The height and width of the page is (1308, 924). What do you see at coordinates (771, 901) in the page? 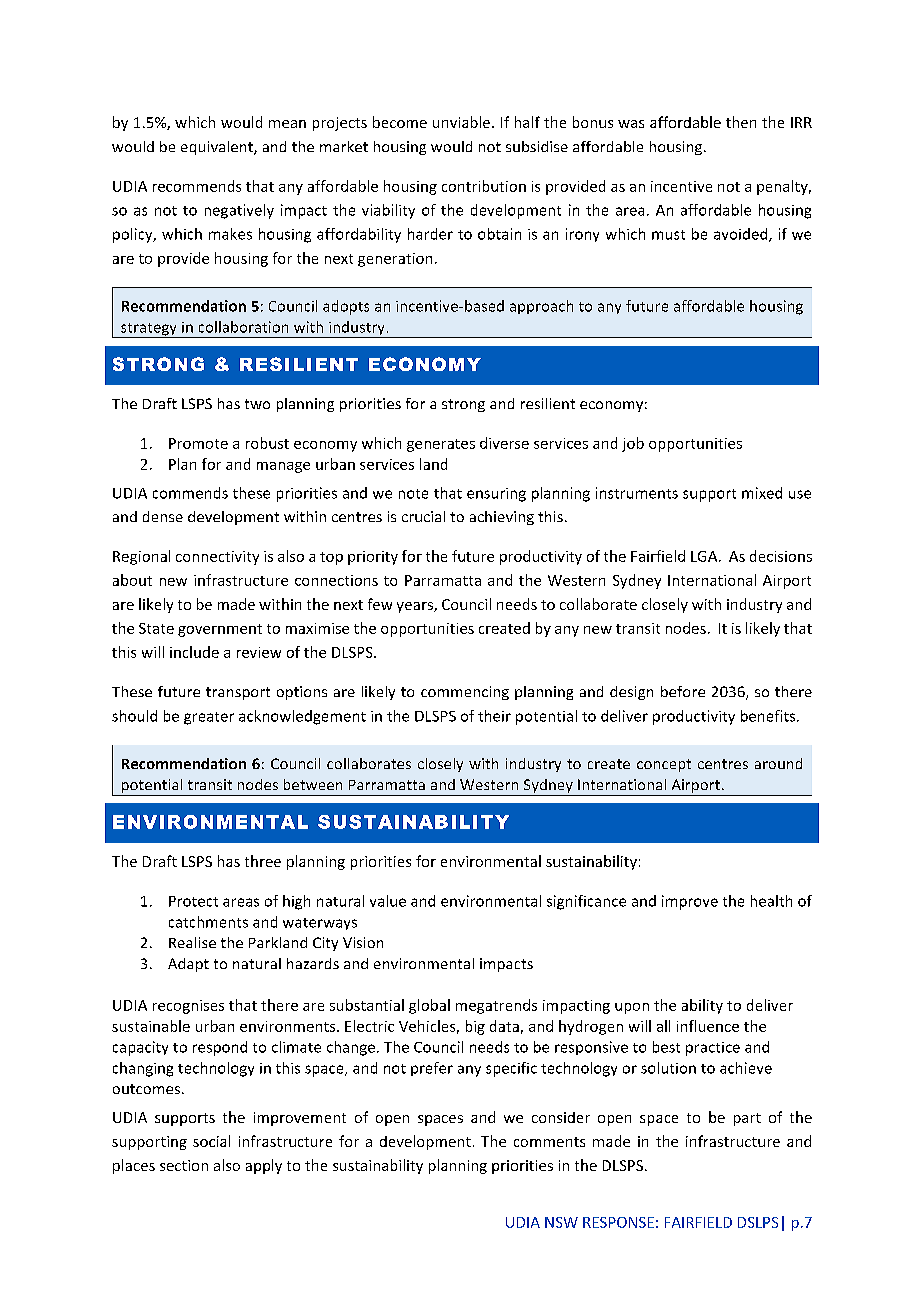
I see `health` at bounding box center [771, 901].
